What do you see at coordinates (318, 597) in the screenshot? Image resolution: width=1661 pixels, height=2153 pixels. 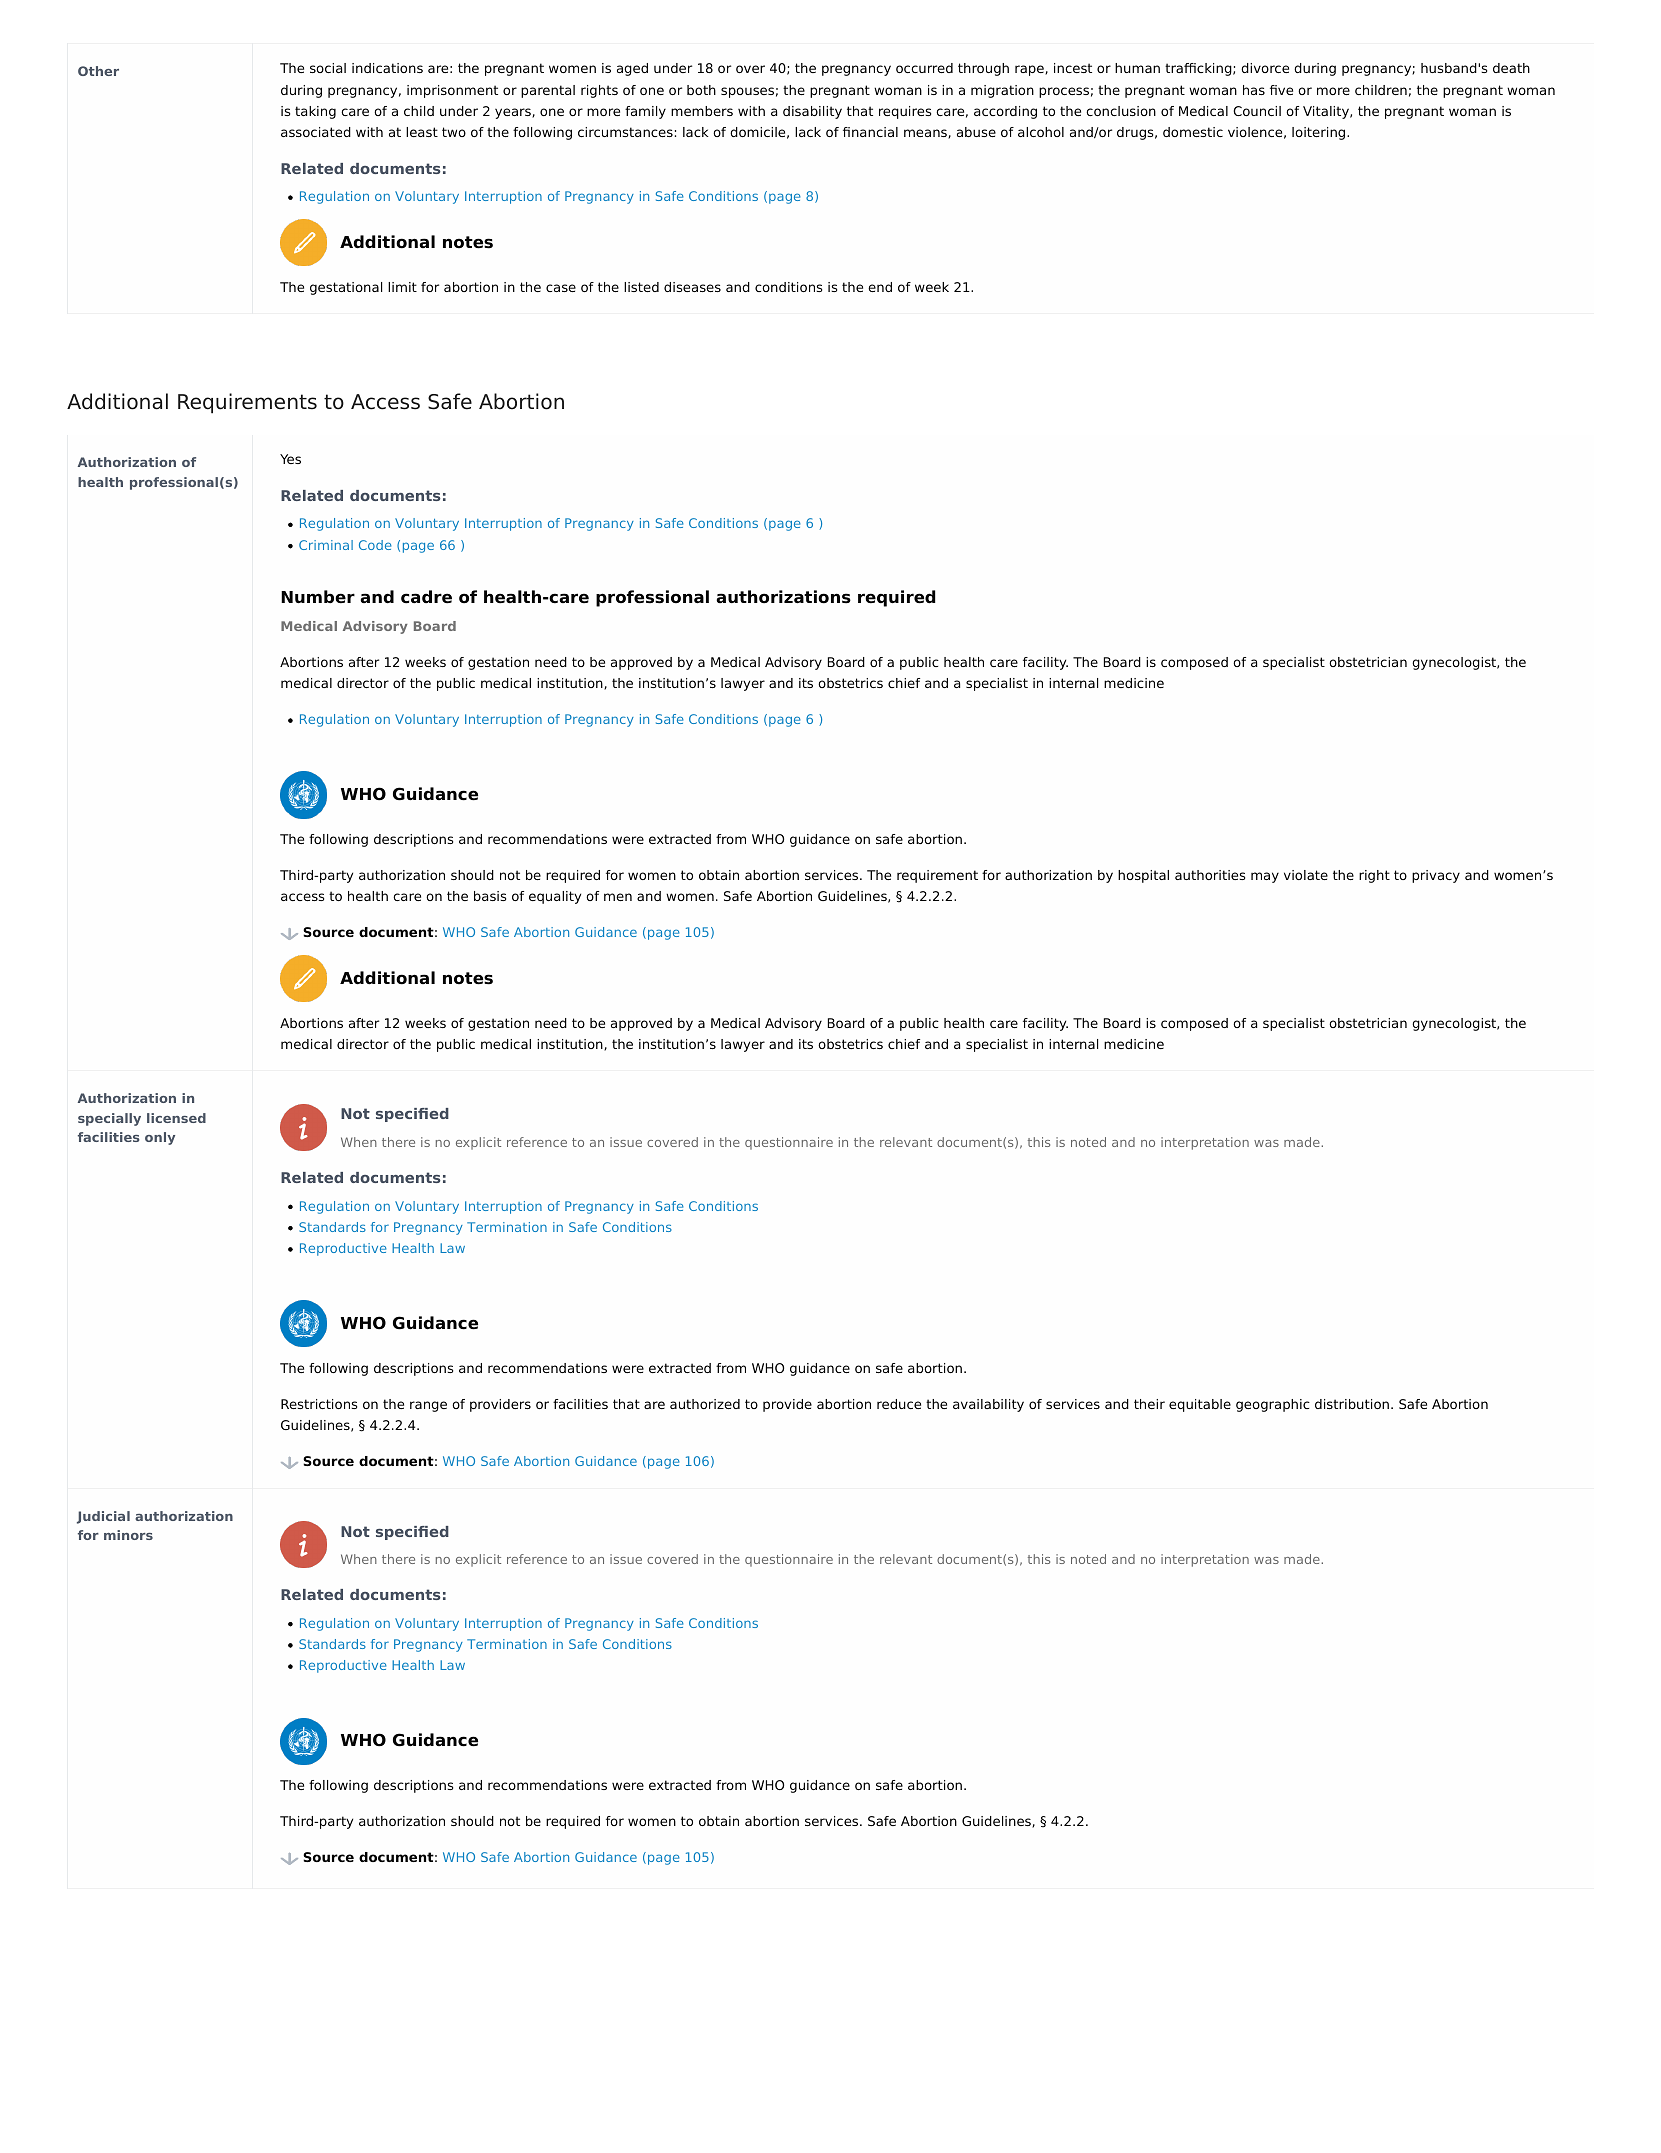 I see `Number` at bounding box center [318, 597].
